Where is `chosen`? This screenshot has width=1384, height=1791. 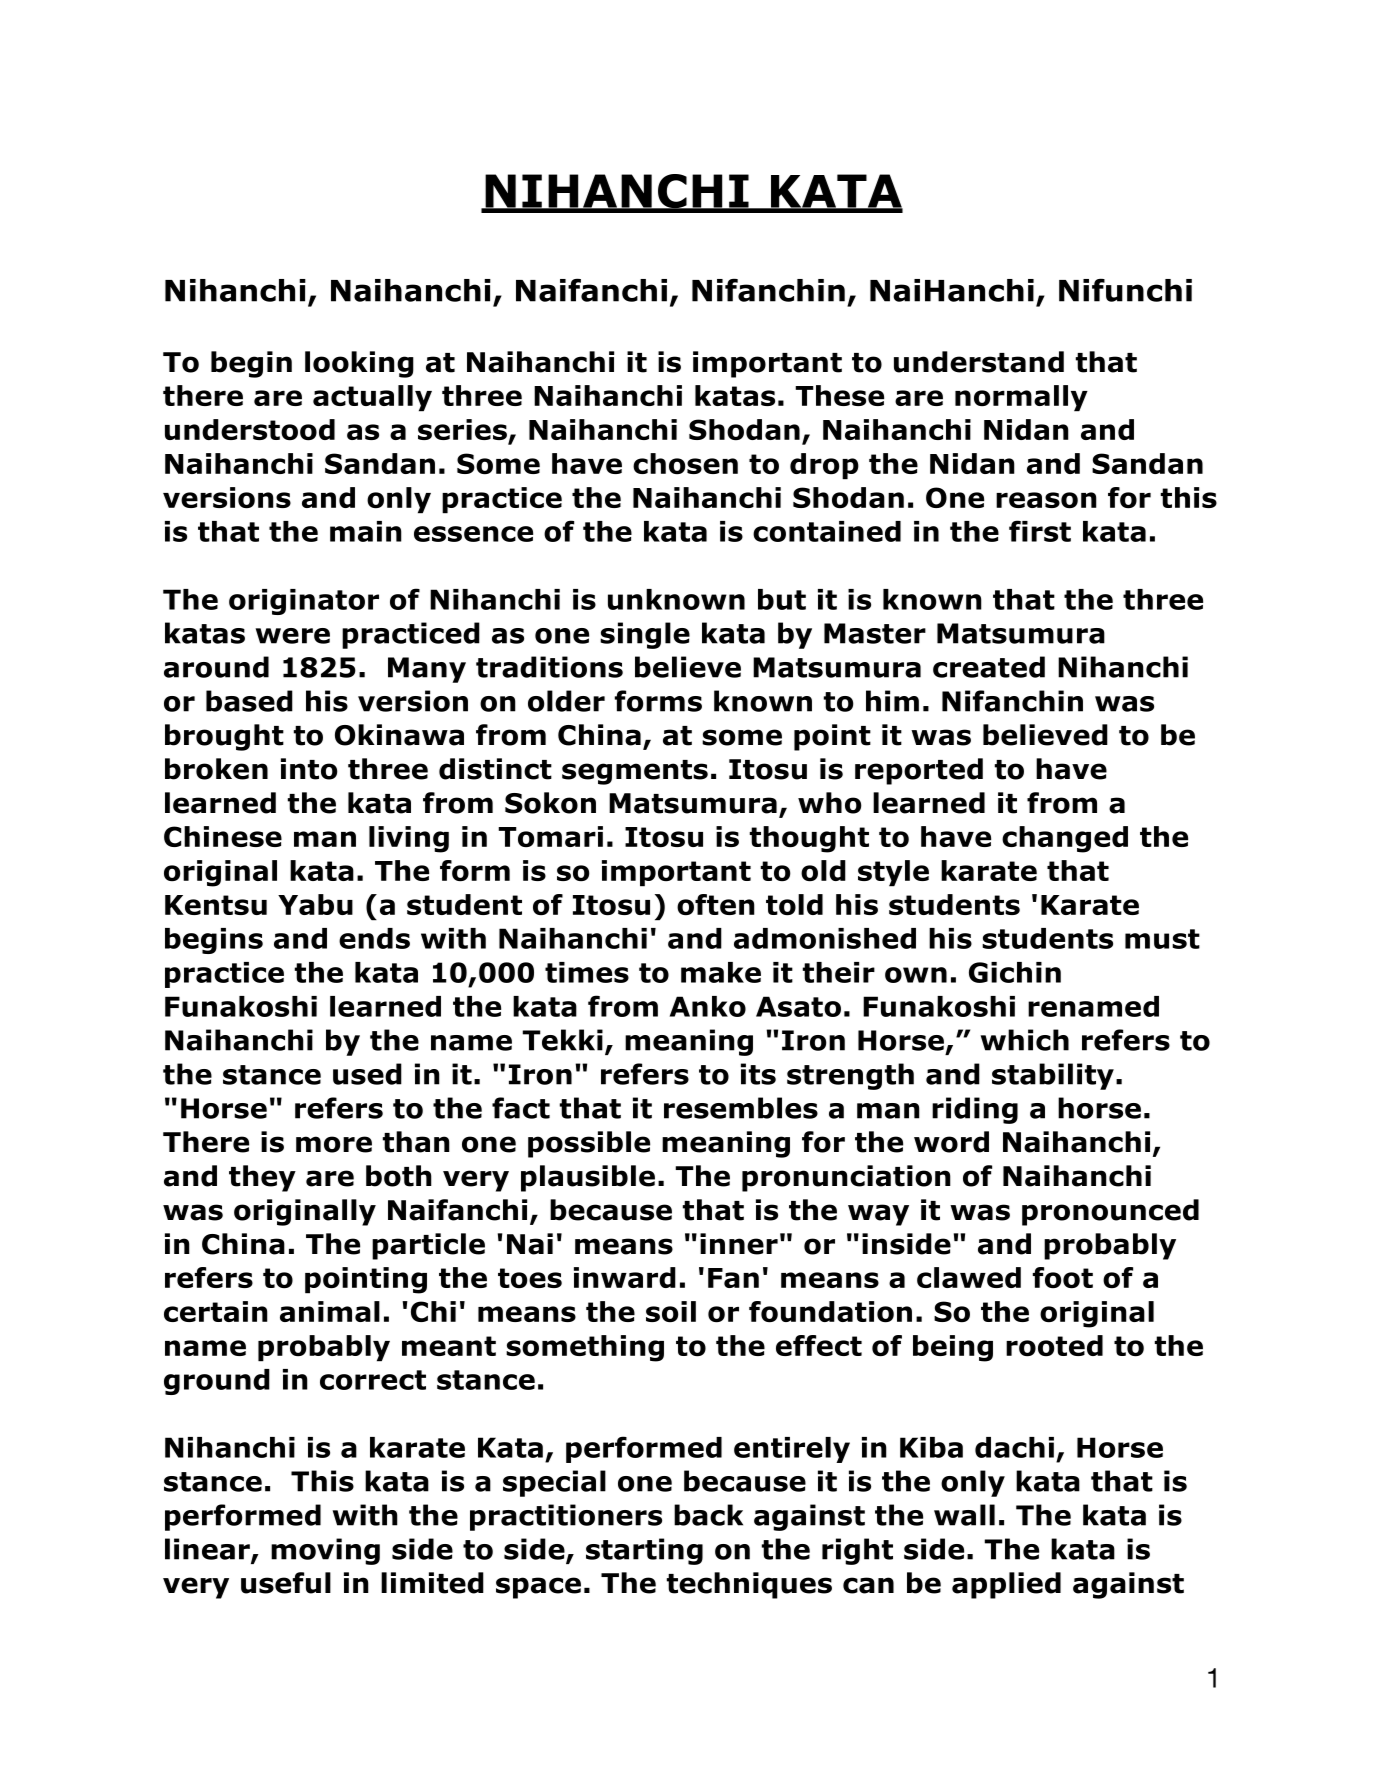
chosen is located at coordinates (685, 463).
